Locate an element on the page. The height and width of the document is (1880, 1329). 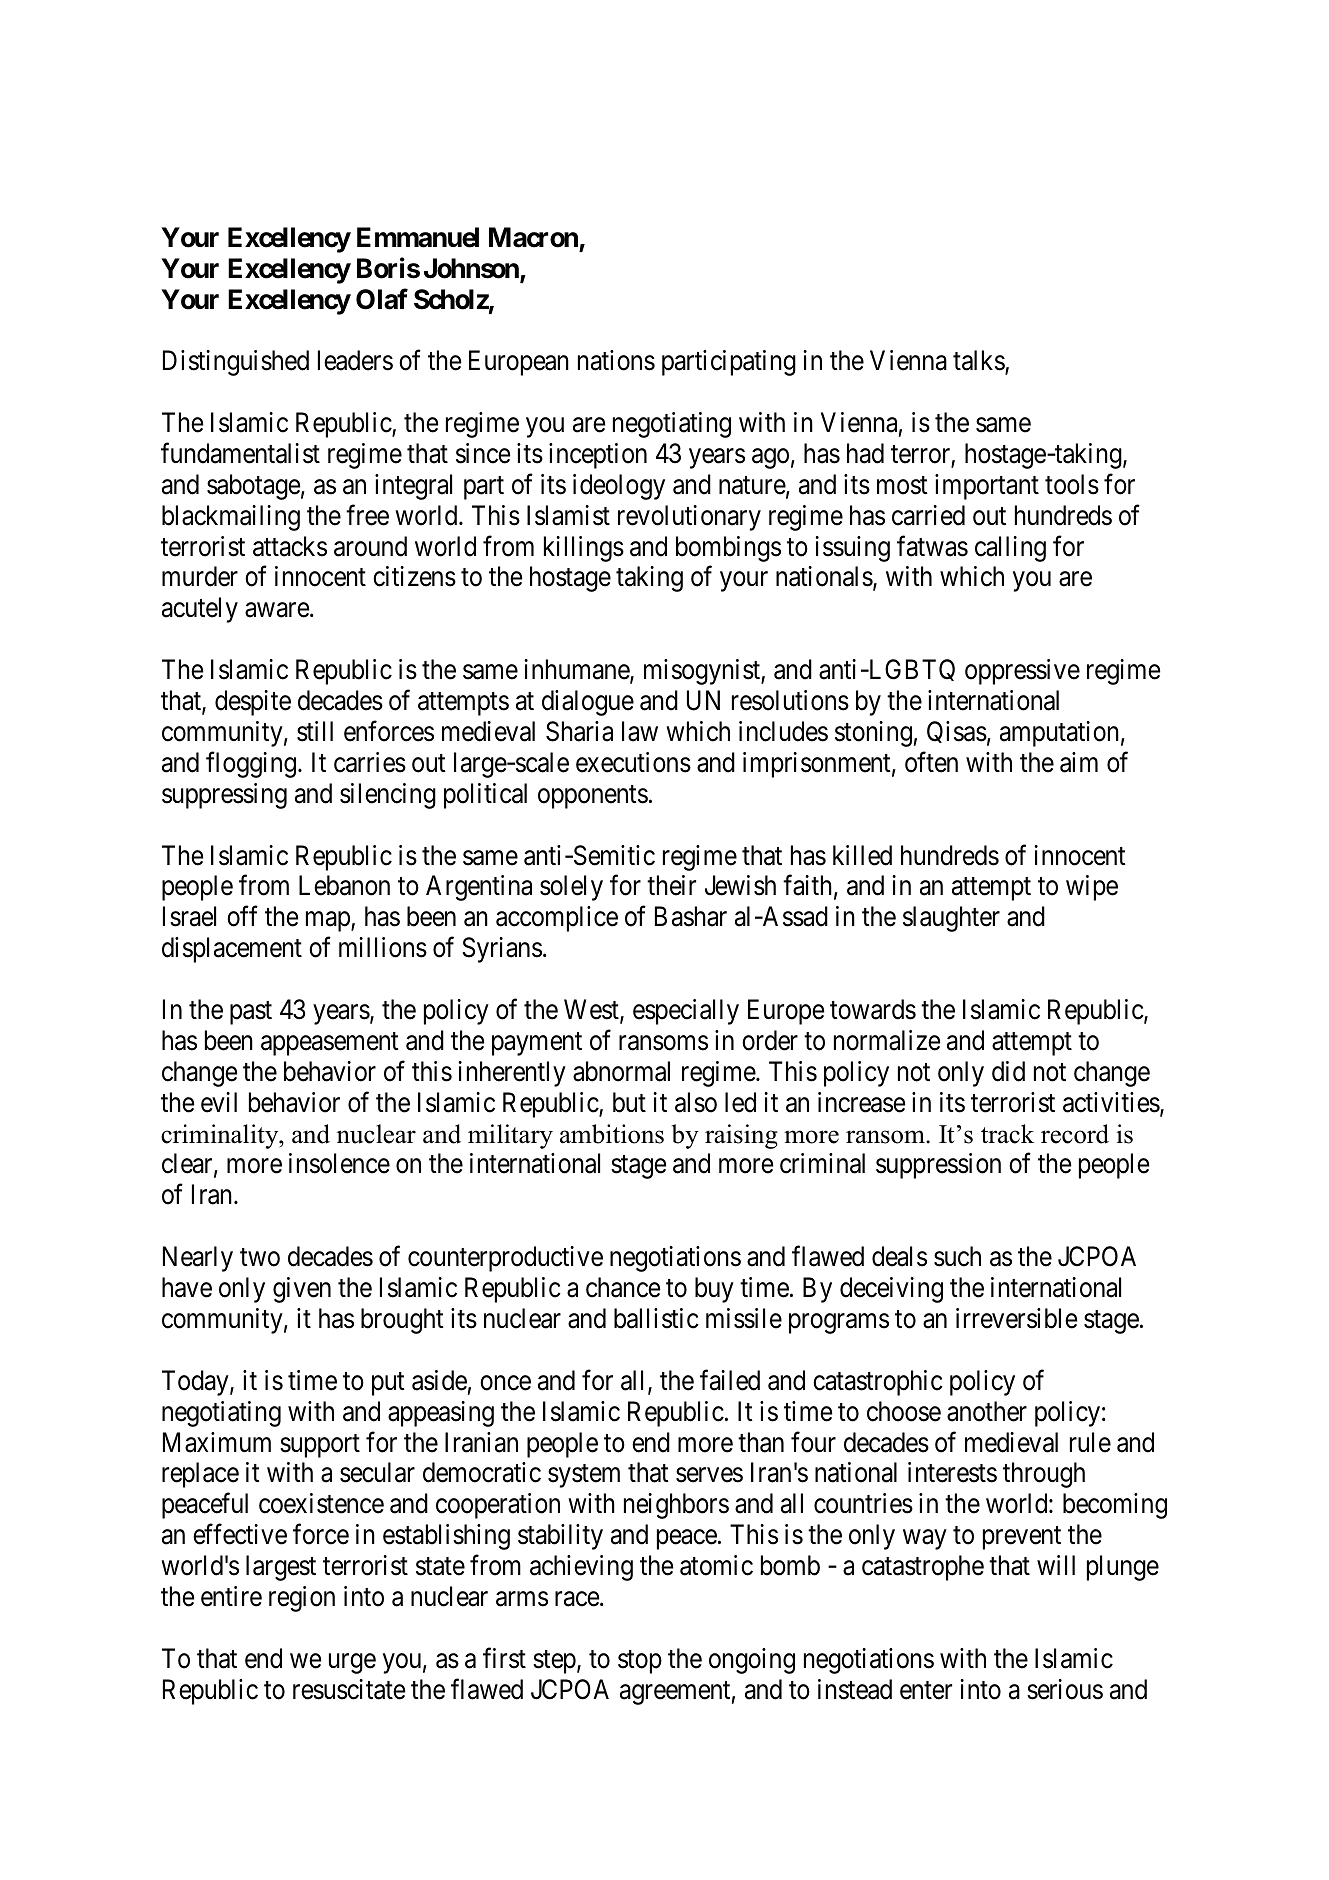
track is located at coordinates (1007, 1134).
